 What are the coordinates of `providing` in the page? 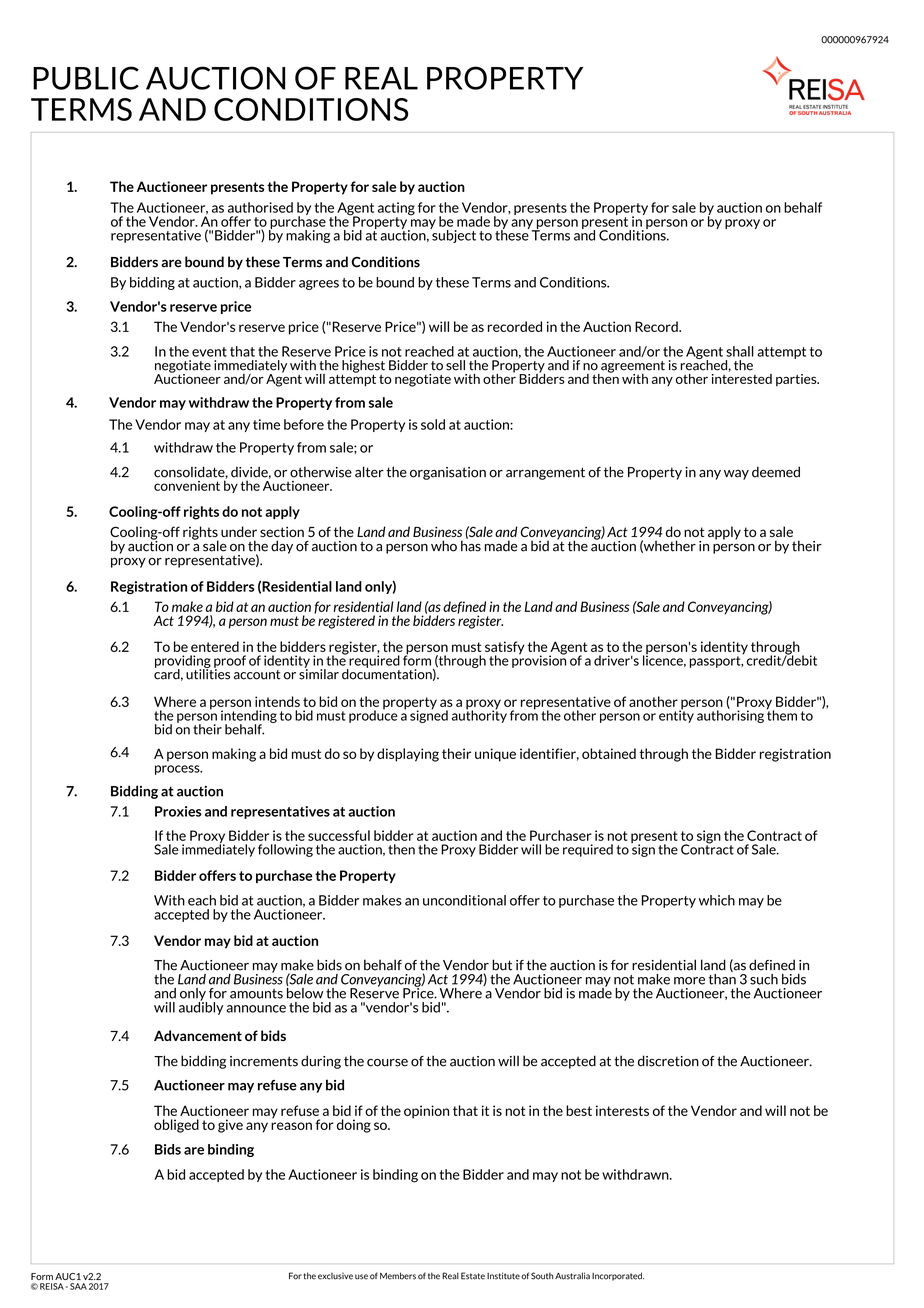 It's located at (183, 662).
